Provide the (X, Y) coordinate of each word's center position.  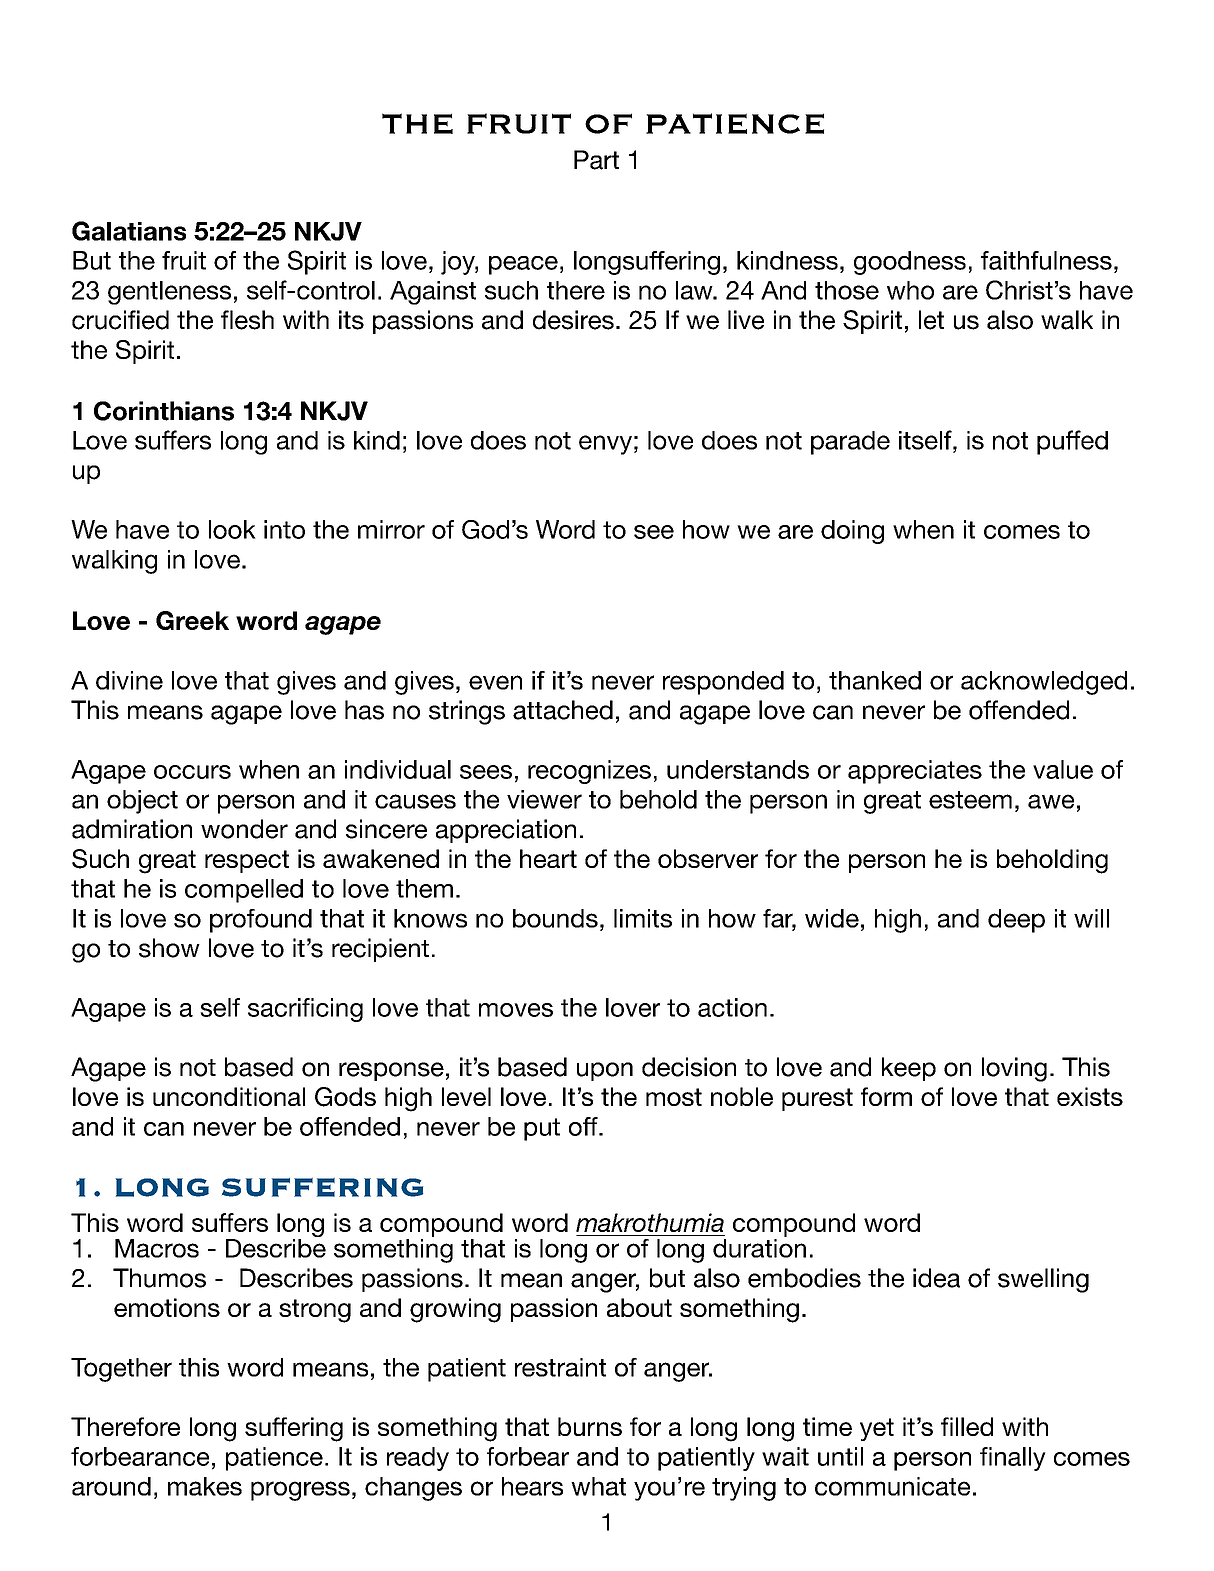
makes (205, 1486)
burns (590, 1426)
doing (852, 532)
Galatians (129, 231)
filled (967, 1426)
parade (850, 443)
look (232, 529)
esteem (970, 800)
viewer (544, 799)
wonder (244, 829)
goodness (910, 263)
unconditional (229, 1096)
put (542, 1129)
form (886, 1096)
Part (596, 160)
